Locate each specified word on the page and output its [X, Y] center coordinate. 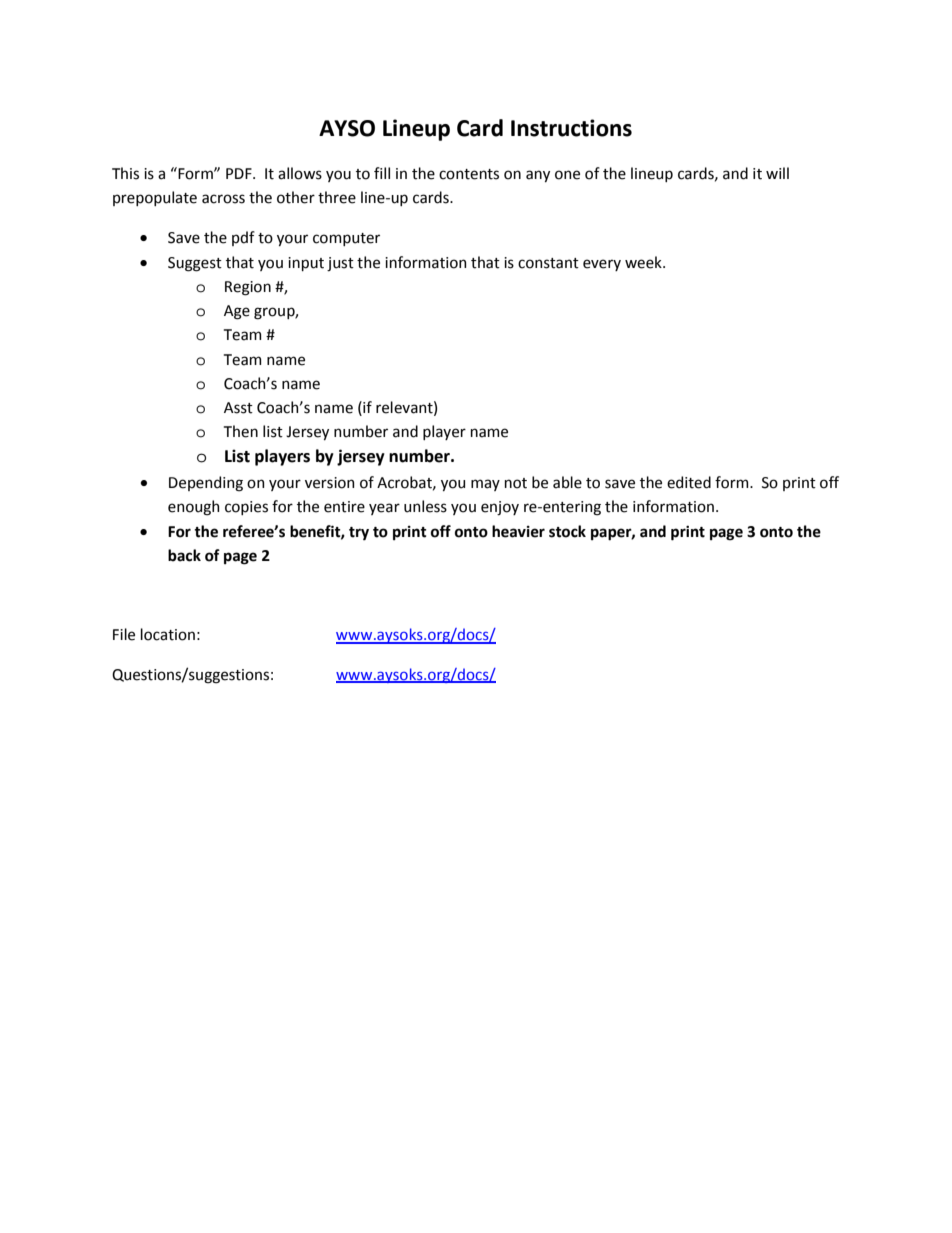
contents [469, 174]
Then [241, 431]
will [777, 173]
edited [689, 482]
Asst [238, 408]
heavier [518, 531]
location [168, 634]
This [125, 173]
